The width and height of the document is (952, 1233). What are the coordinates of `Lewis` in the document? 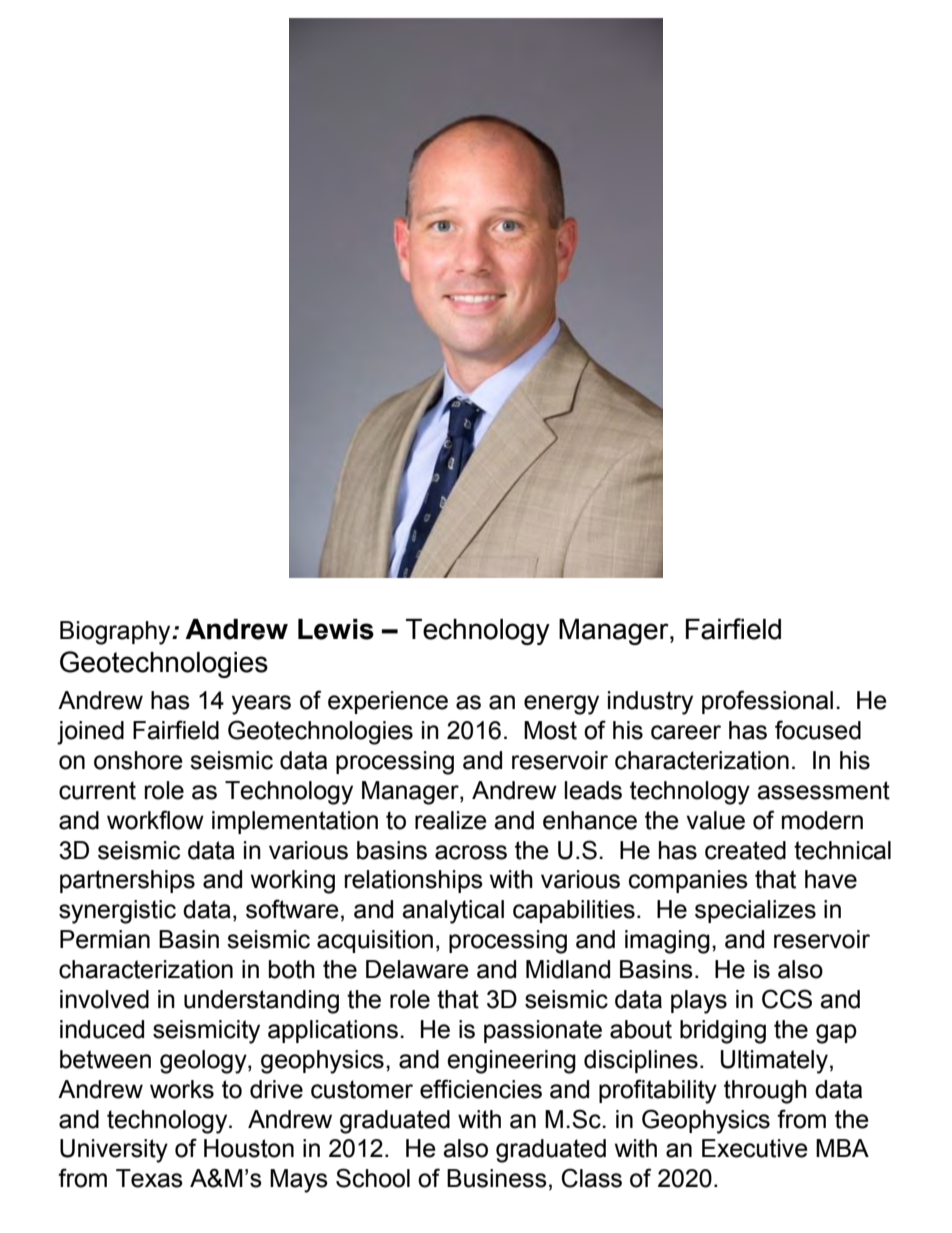 It's located at (336, 629).
